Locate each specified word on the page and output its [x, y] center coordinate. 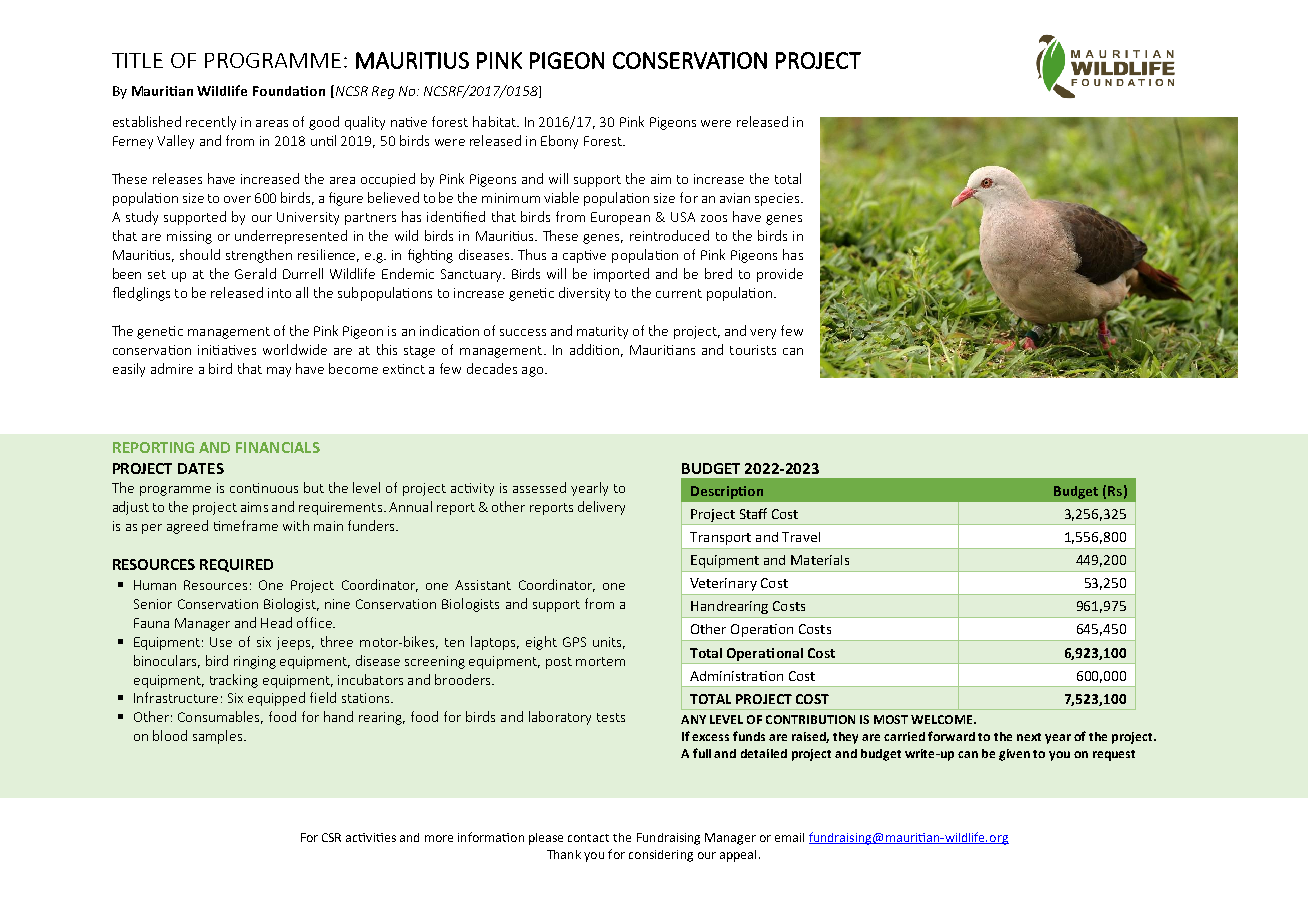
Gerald [255, 273]
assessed [539, 487]
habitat [495, 121]
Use [221, 642]
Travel [801, 537]
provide [780, 275]
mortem [600, 661]
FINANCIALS [278, 447]
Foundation [289, 91]
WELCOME [943, 719]
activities [371, 837]
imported [621, 275]
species [778, 199]
